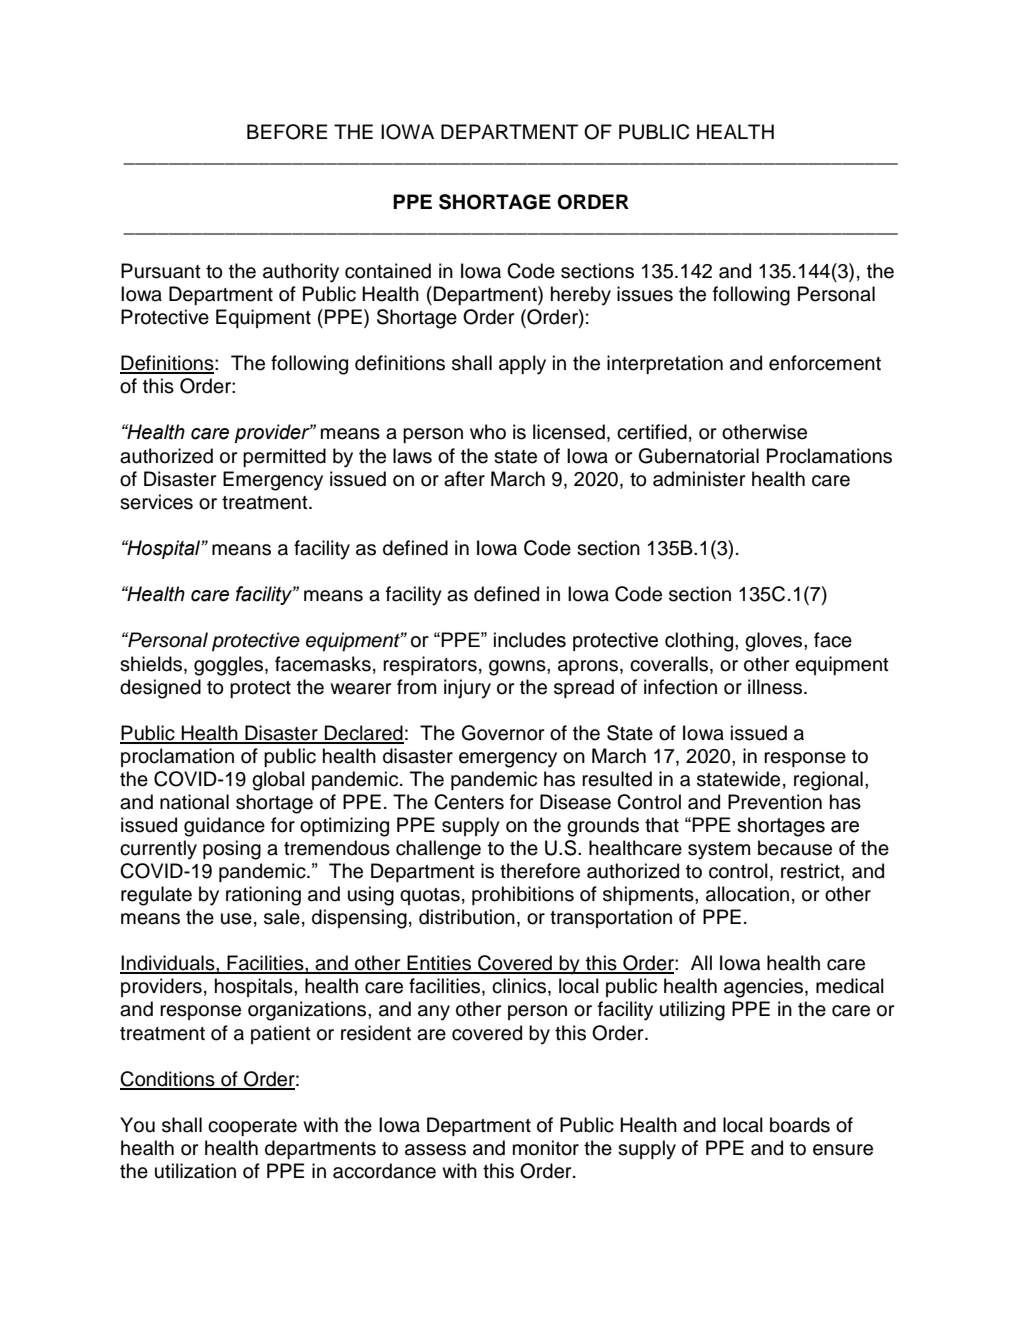 Image resolution: width=1022 pixels, height=1323 pixels. Describe the element at coordinates (469, 802) in the image. I see `Centers` at that location.
